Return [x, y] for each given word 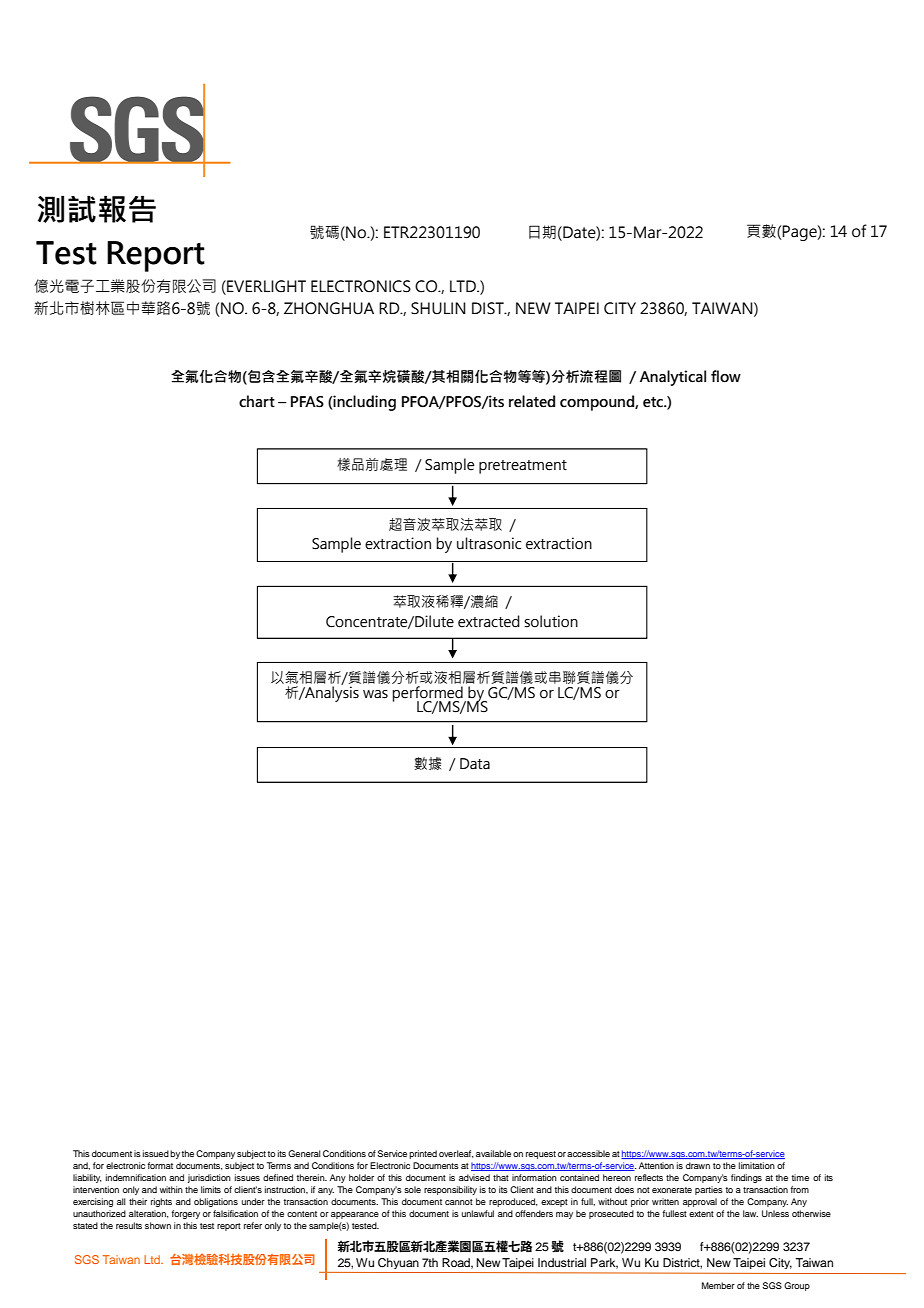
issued [156, 1153]
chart [257, 401]
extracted [489, 621]
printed [423, 1154]
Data [475, 764]
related [532, 401]
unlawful [478, 1213]
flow [726, 376]
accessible [588, 1153]
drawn [698, 1165]
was [375, 694]
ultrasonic [489, 543]
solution [551, 621]
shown [158, 1225]
